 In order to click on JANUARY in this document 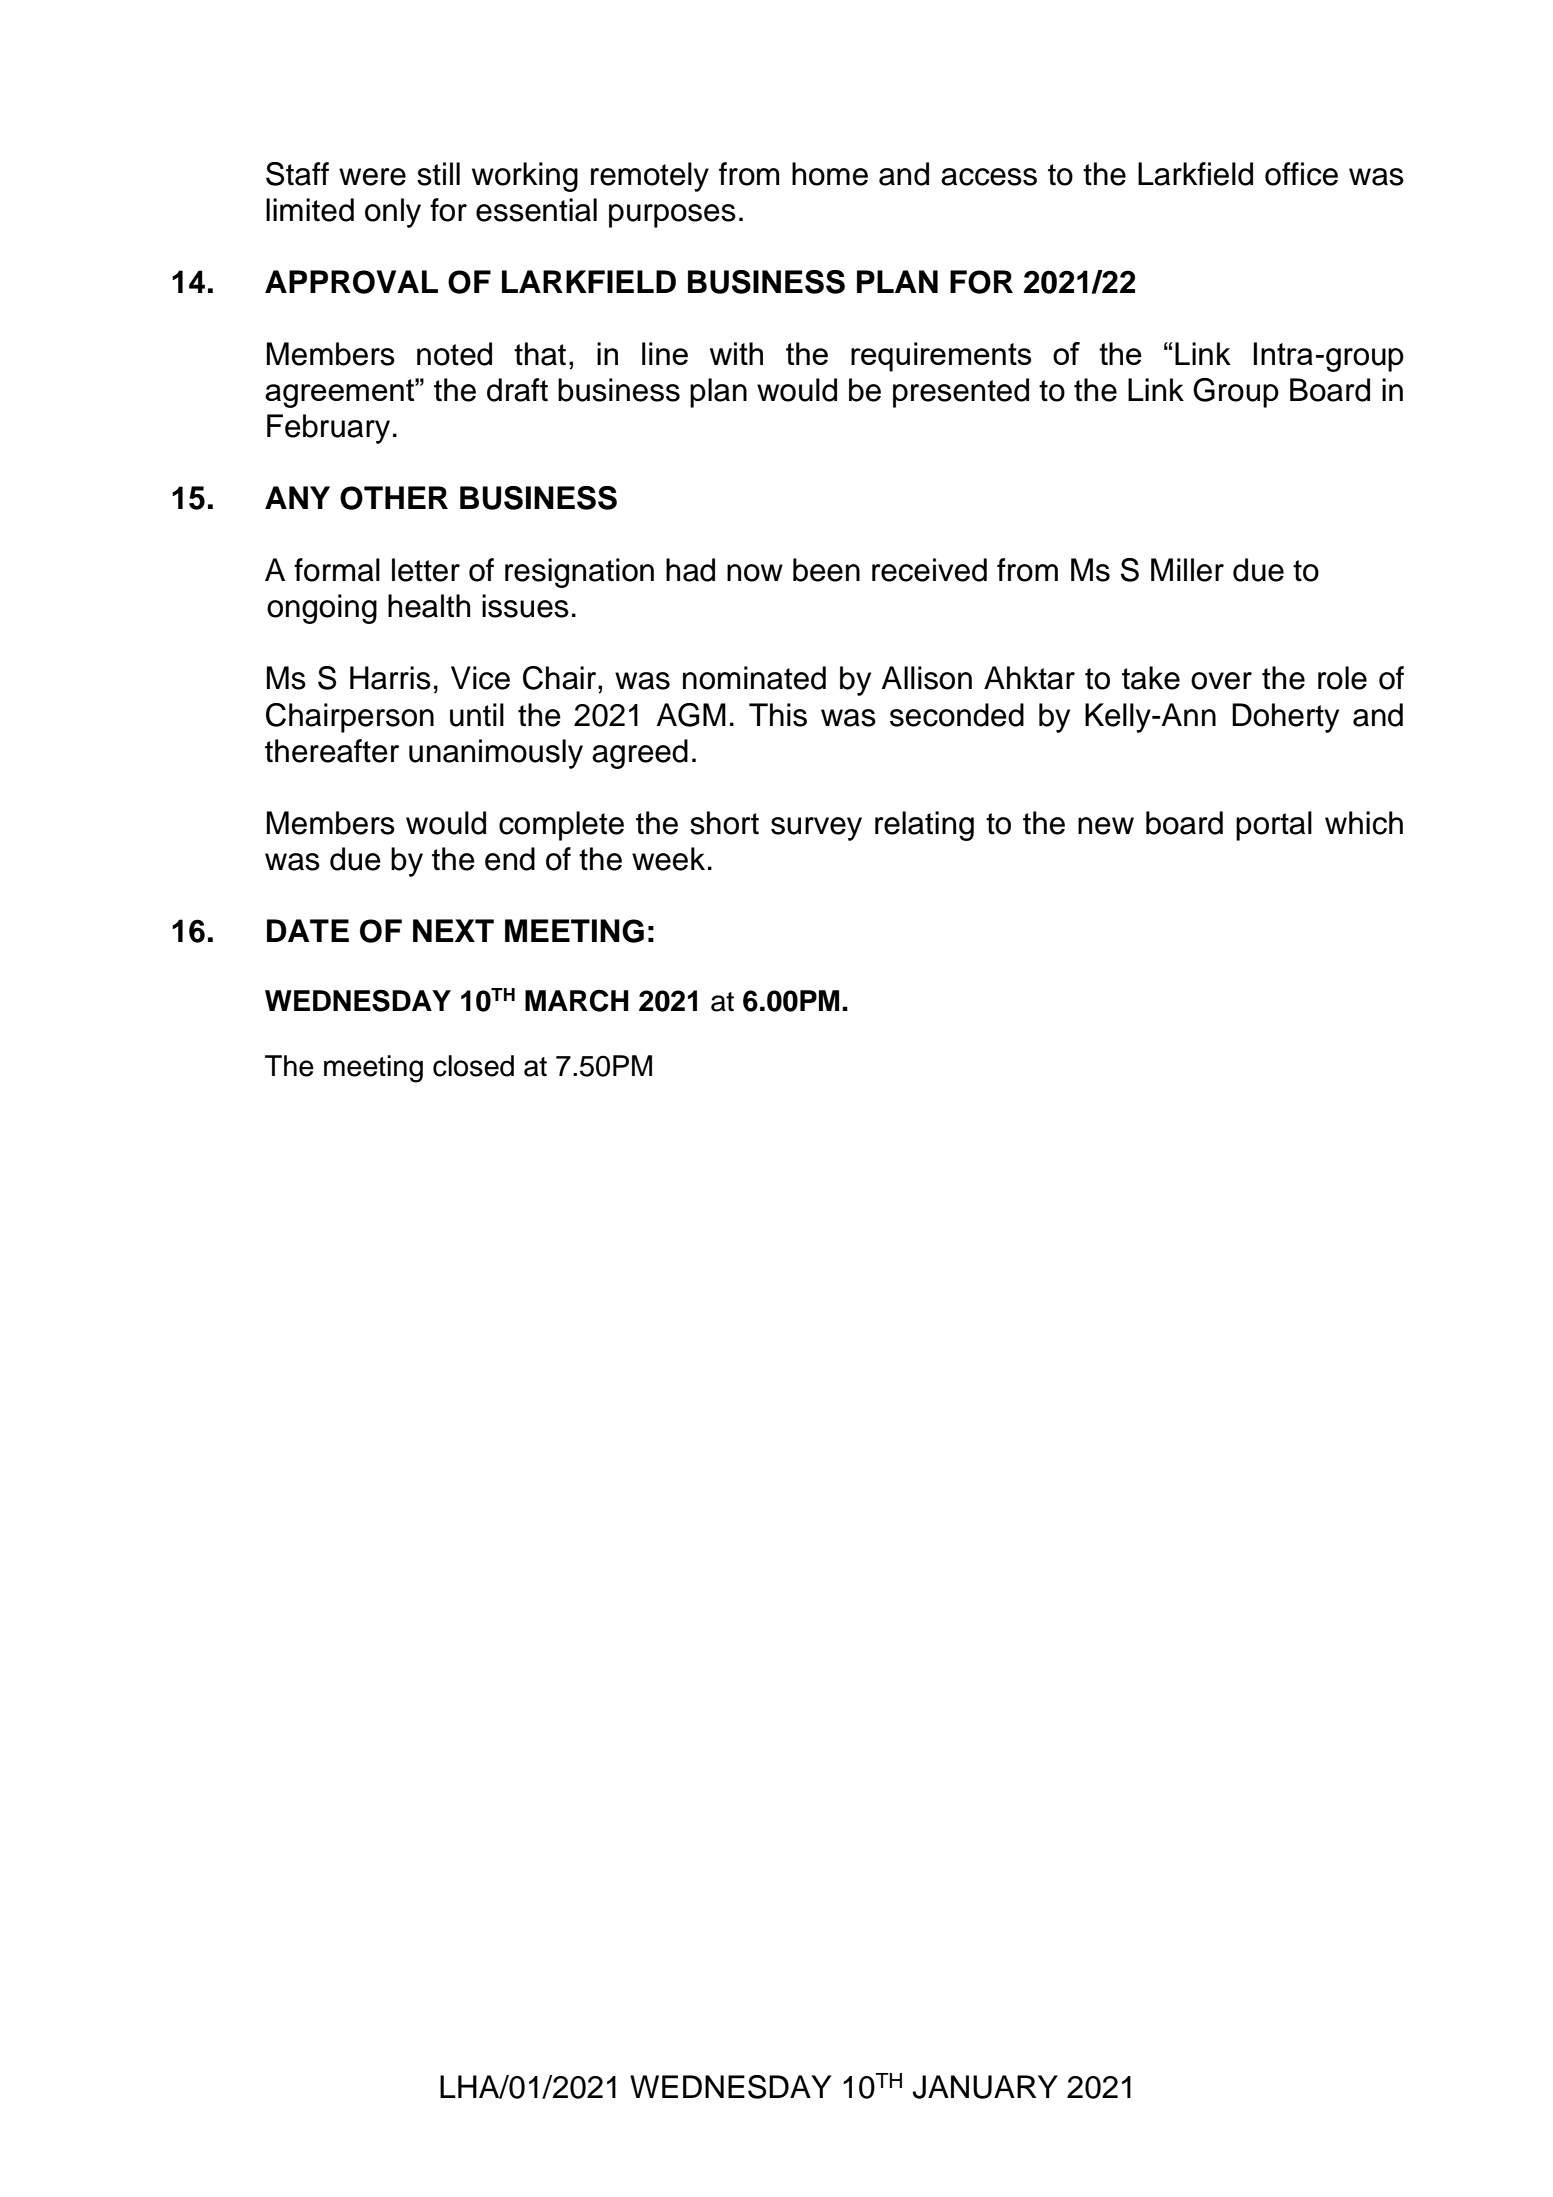, I will do `click(985, 2087)`.
